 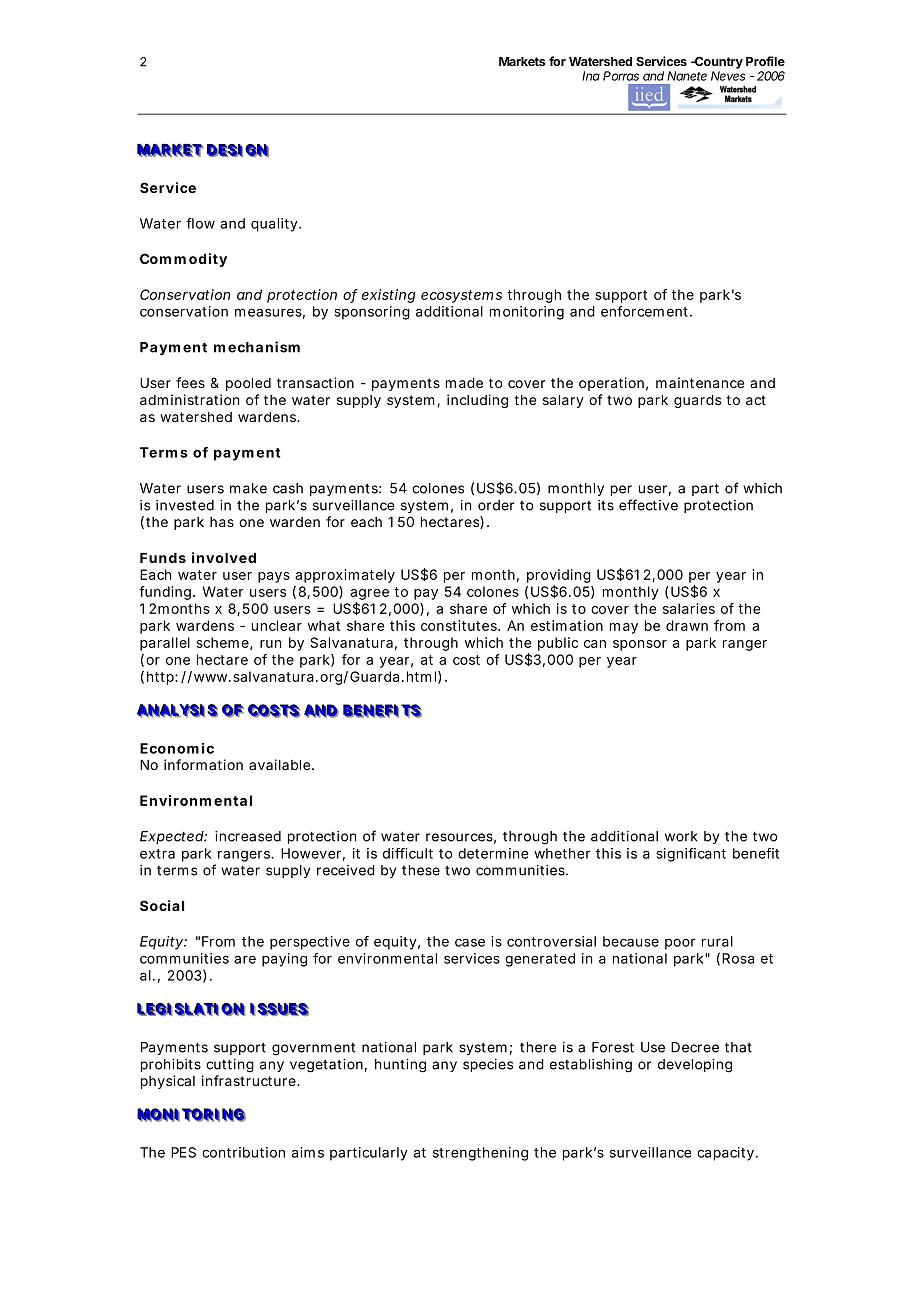 What do you see at coordinates (522, 61) in the screenshot?
I see `Markets` at bounding box center [522, 61].
